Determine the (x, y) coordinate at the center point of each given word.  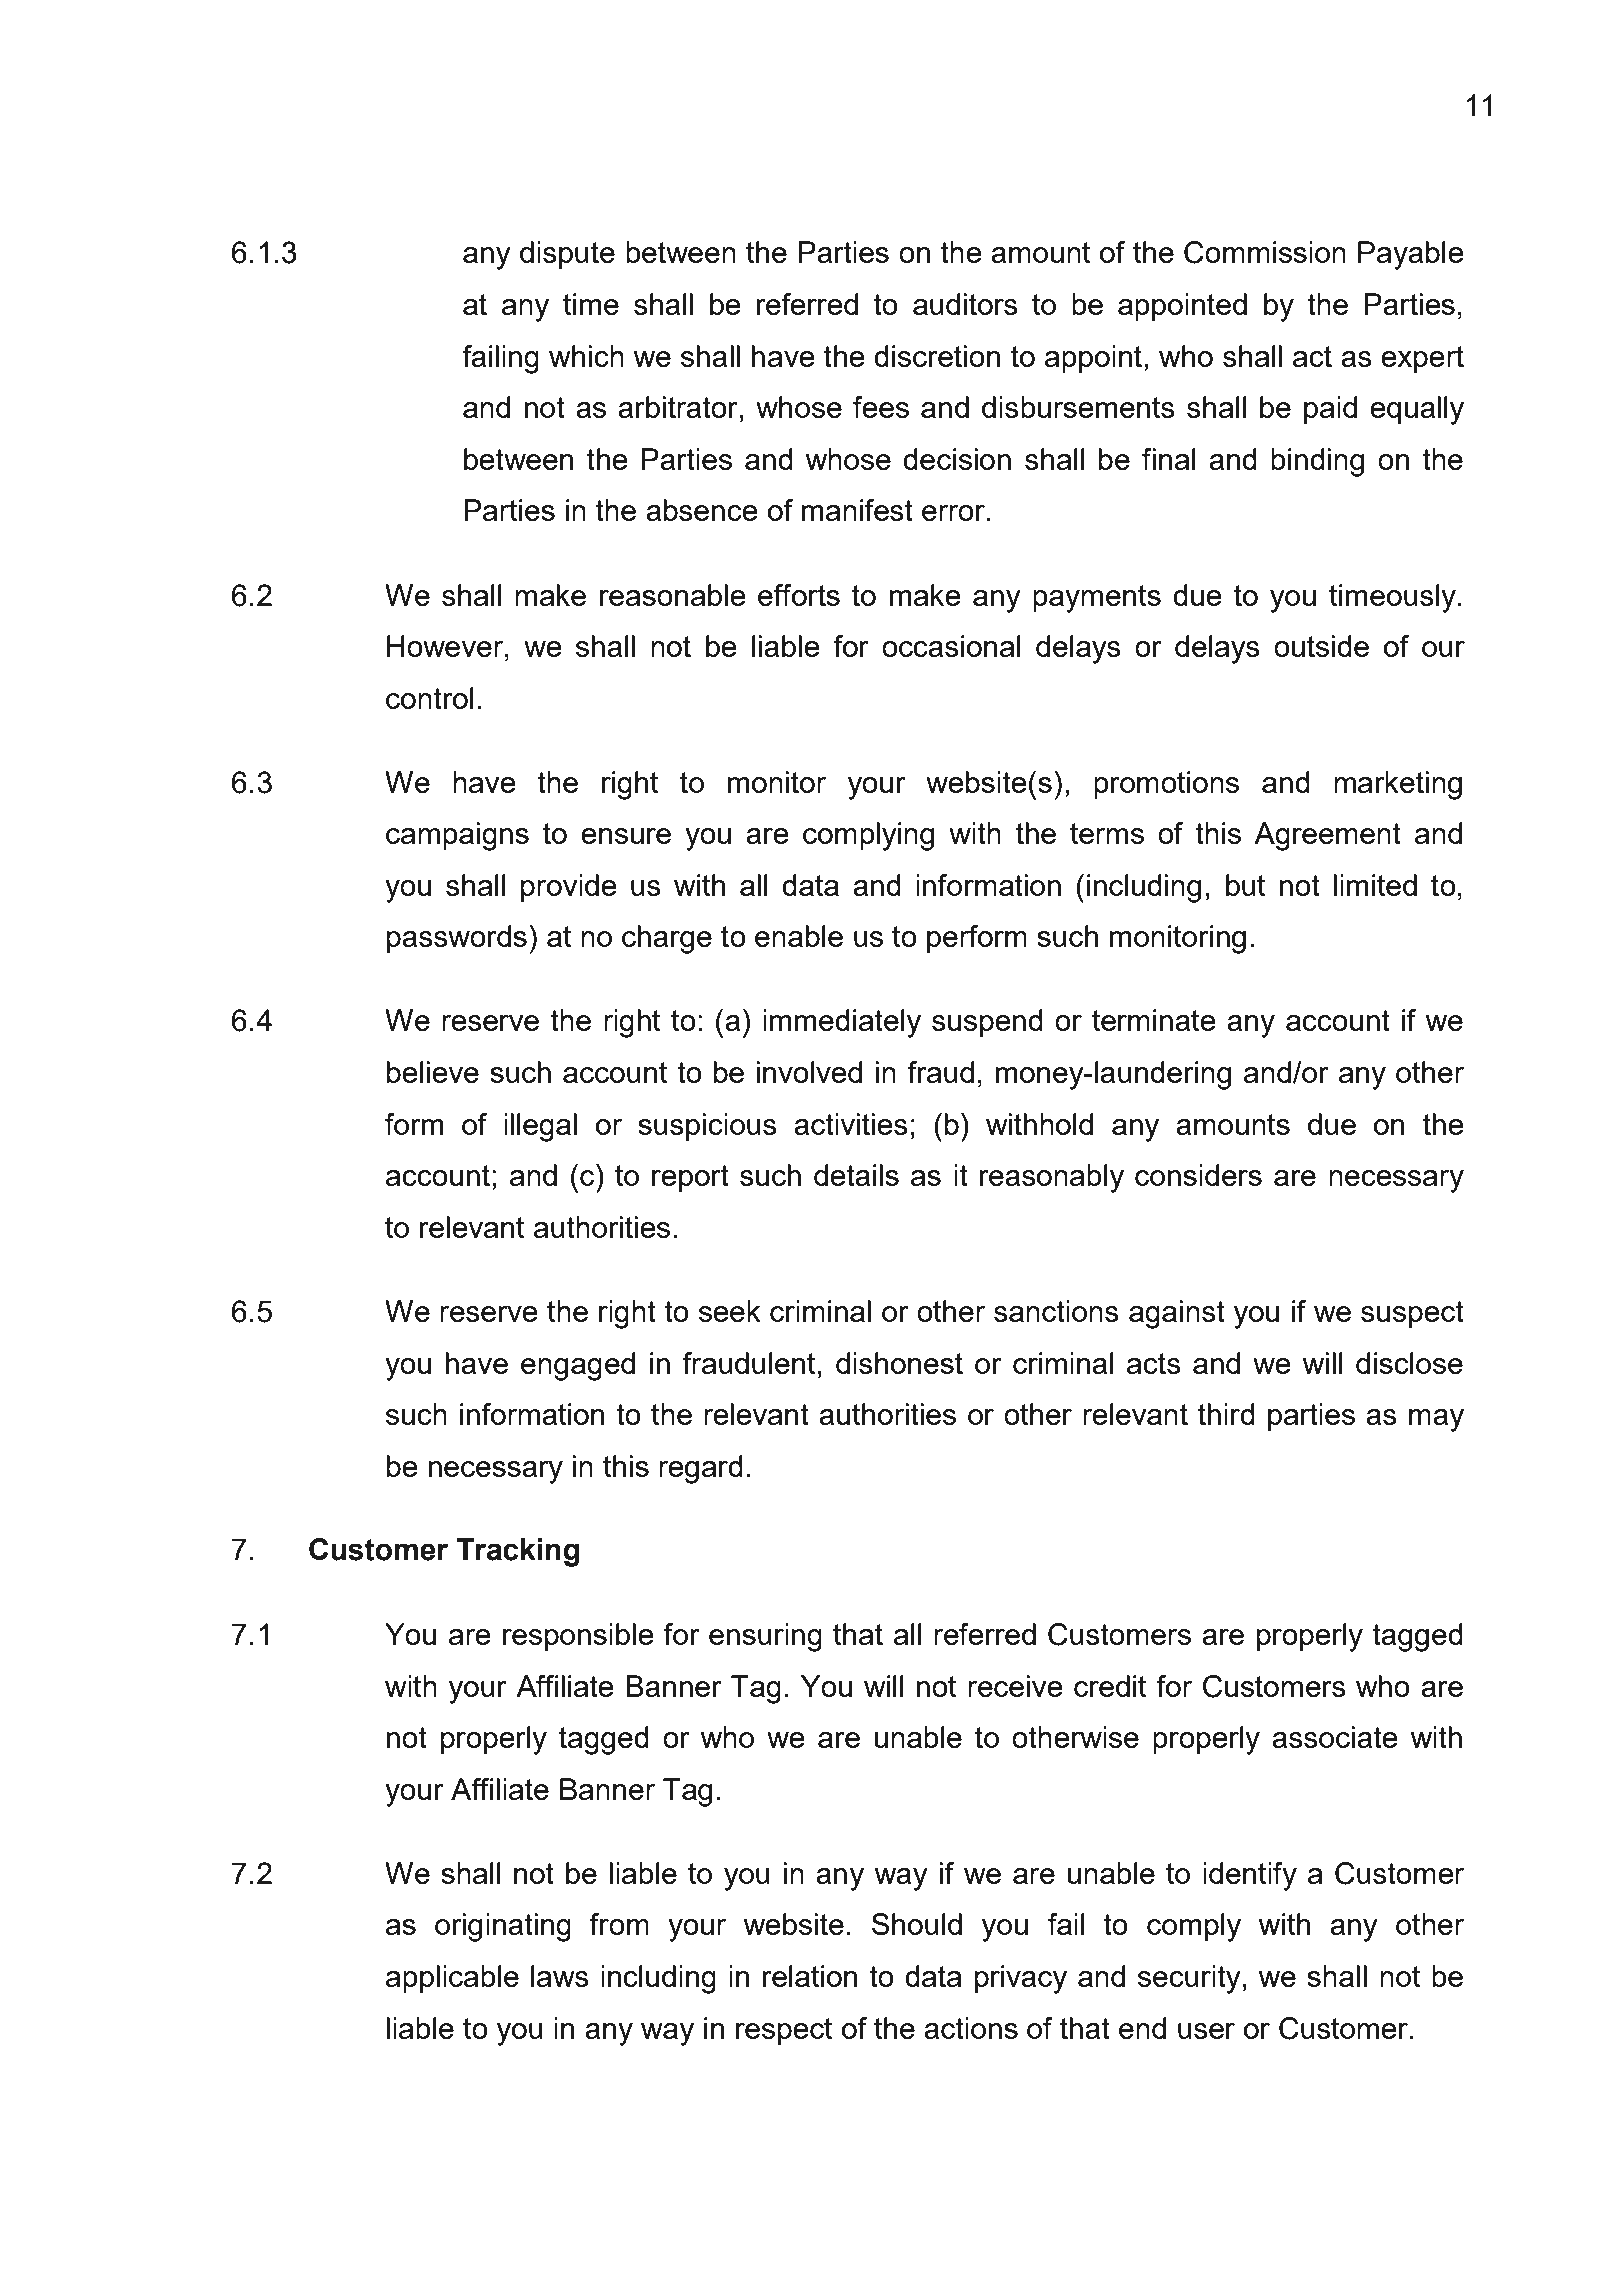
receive (1015, 1686)
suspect (1412, 1314)
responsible (578, 1637)
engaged (578, 1366)
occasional (951, 646)
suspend (987, 1023)
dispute (567, 255)
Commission (1265, 252)
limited (1375, 885)
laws (560, 1976)
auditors (965, 304)
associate (1335, 1737)
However (446, 646)
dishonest (899, 1363)
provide (569, 888)
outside (1321, 646)
